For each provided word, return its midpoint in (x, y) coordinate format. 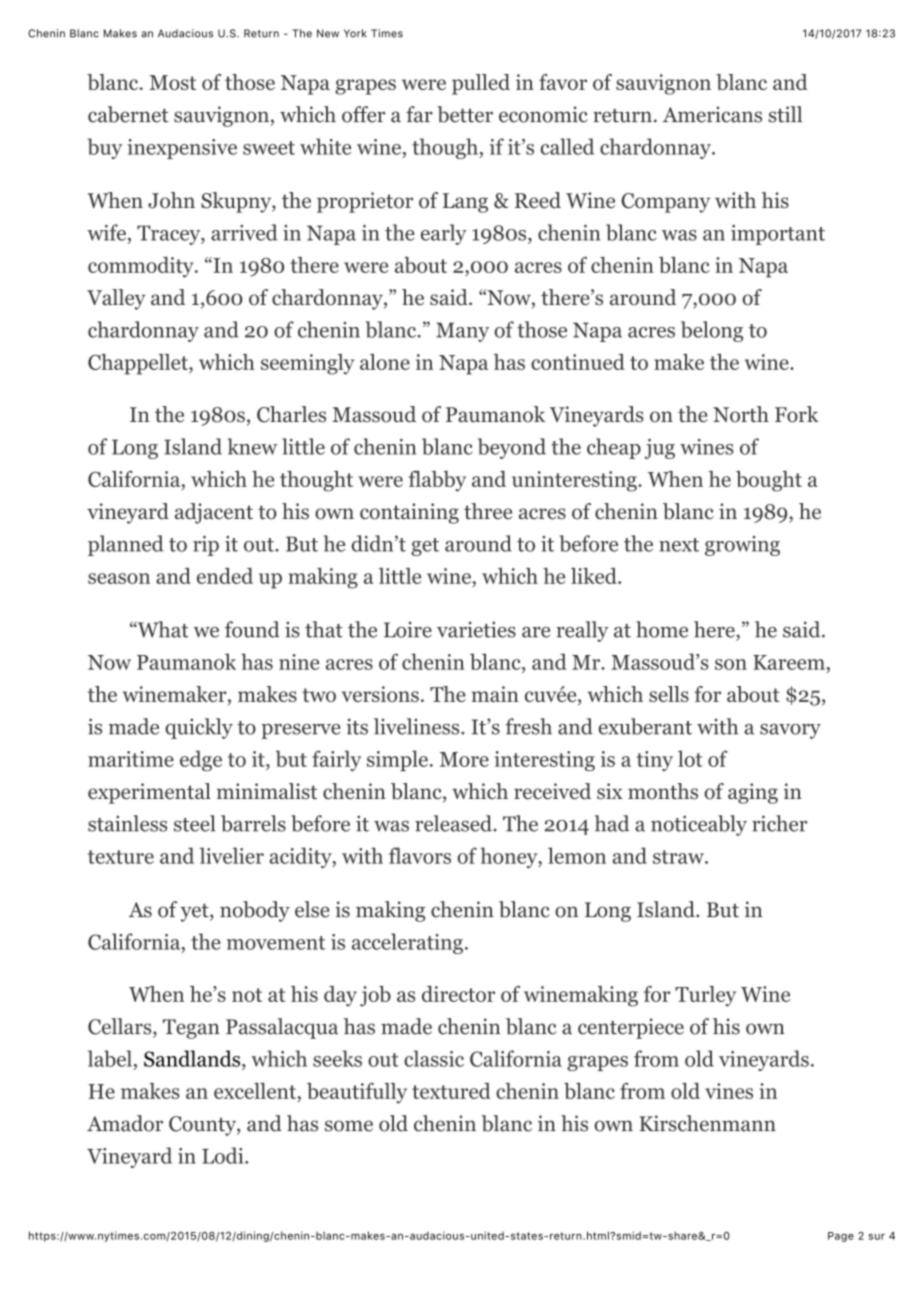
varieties (476, 629)
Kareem (789, 662)
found (252, 629)
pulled (481, 84)
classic (434, 1058)
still (785, 114)
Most (172, 82)
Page (841, 1237)
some (349, 1126)
